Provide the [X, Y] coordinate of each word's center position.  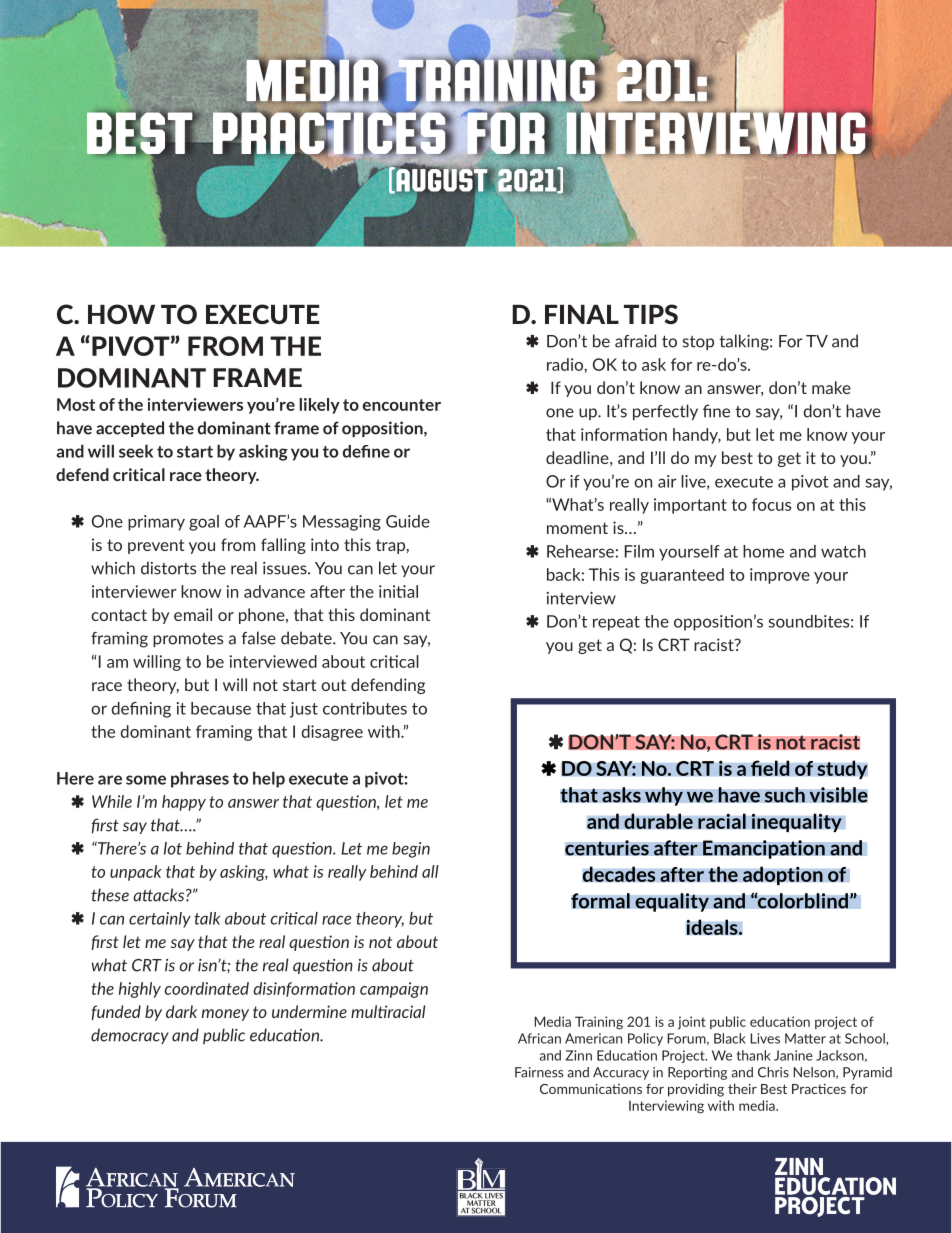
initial [398, 591]
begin [411, 850]
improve [780, 576]
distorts [168, 568]
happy [184, 803]
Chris [773, 1072]
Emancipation [764, 849]
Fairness [539, 1072]
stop [698, 343]
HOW [121, 314]
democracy [130, 1036]
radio [566, 364]
